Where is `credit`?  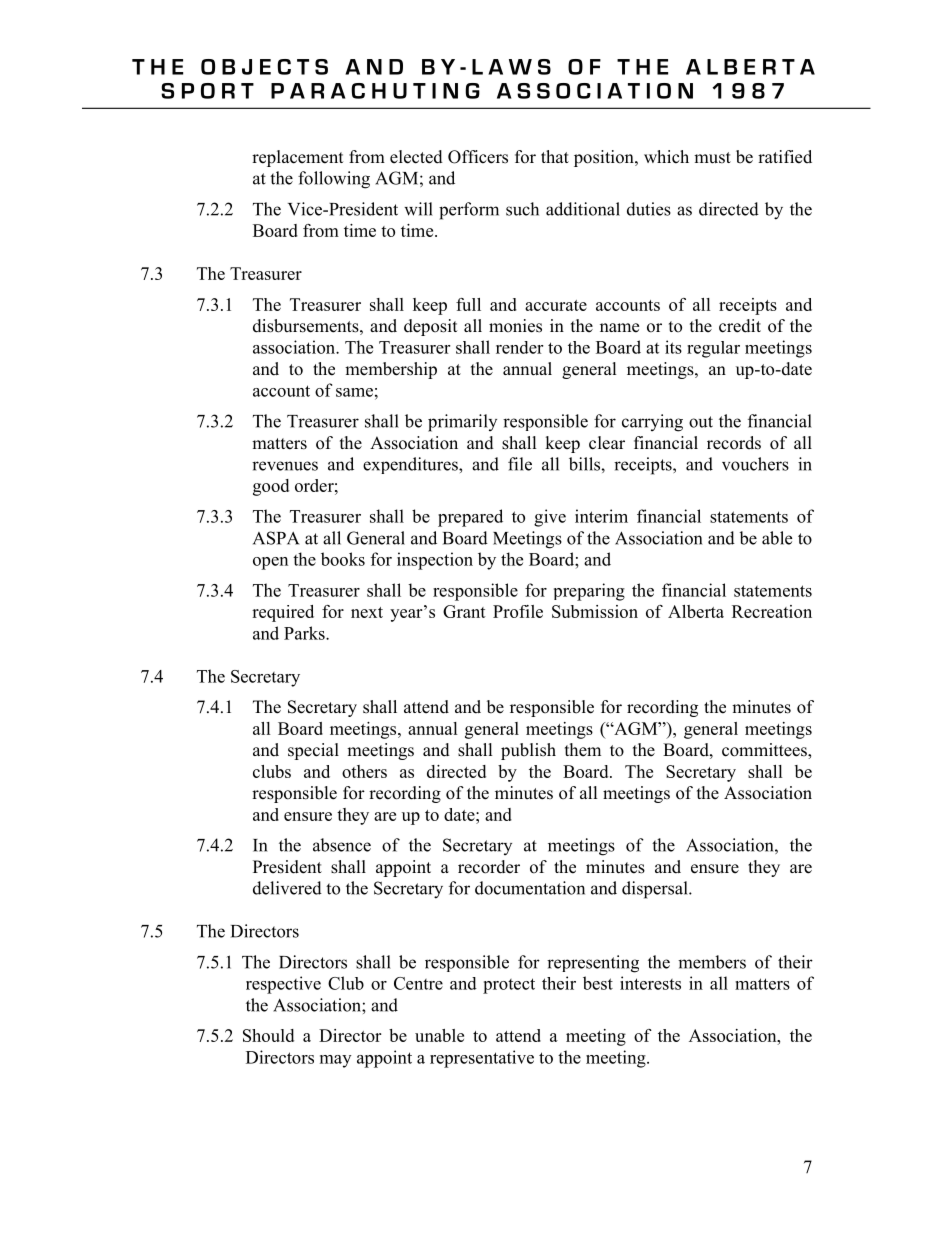
credit is located at coordinates (740, 326).
